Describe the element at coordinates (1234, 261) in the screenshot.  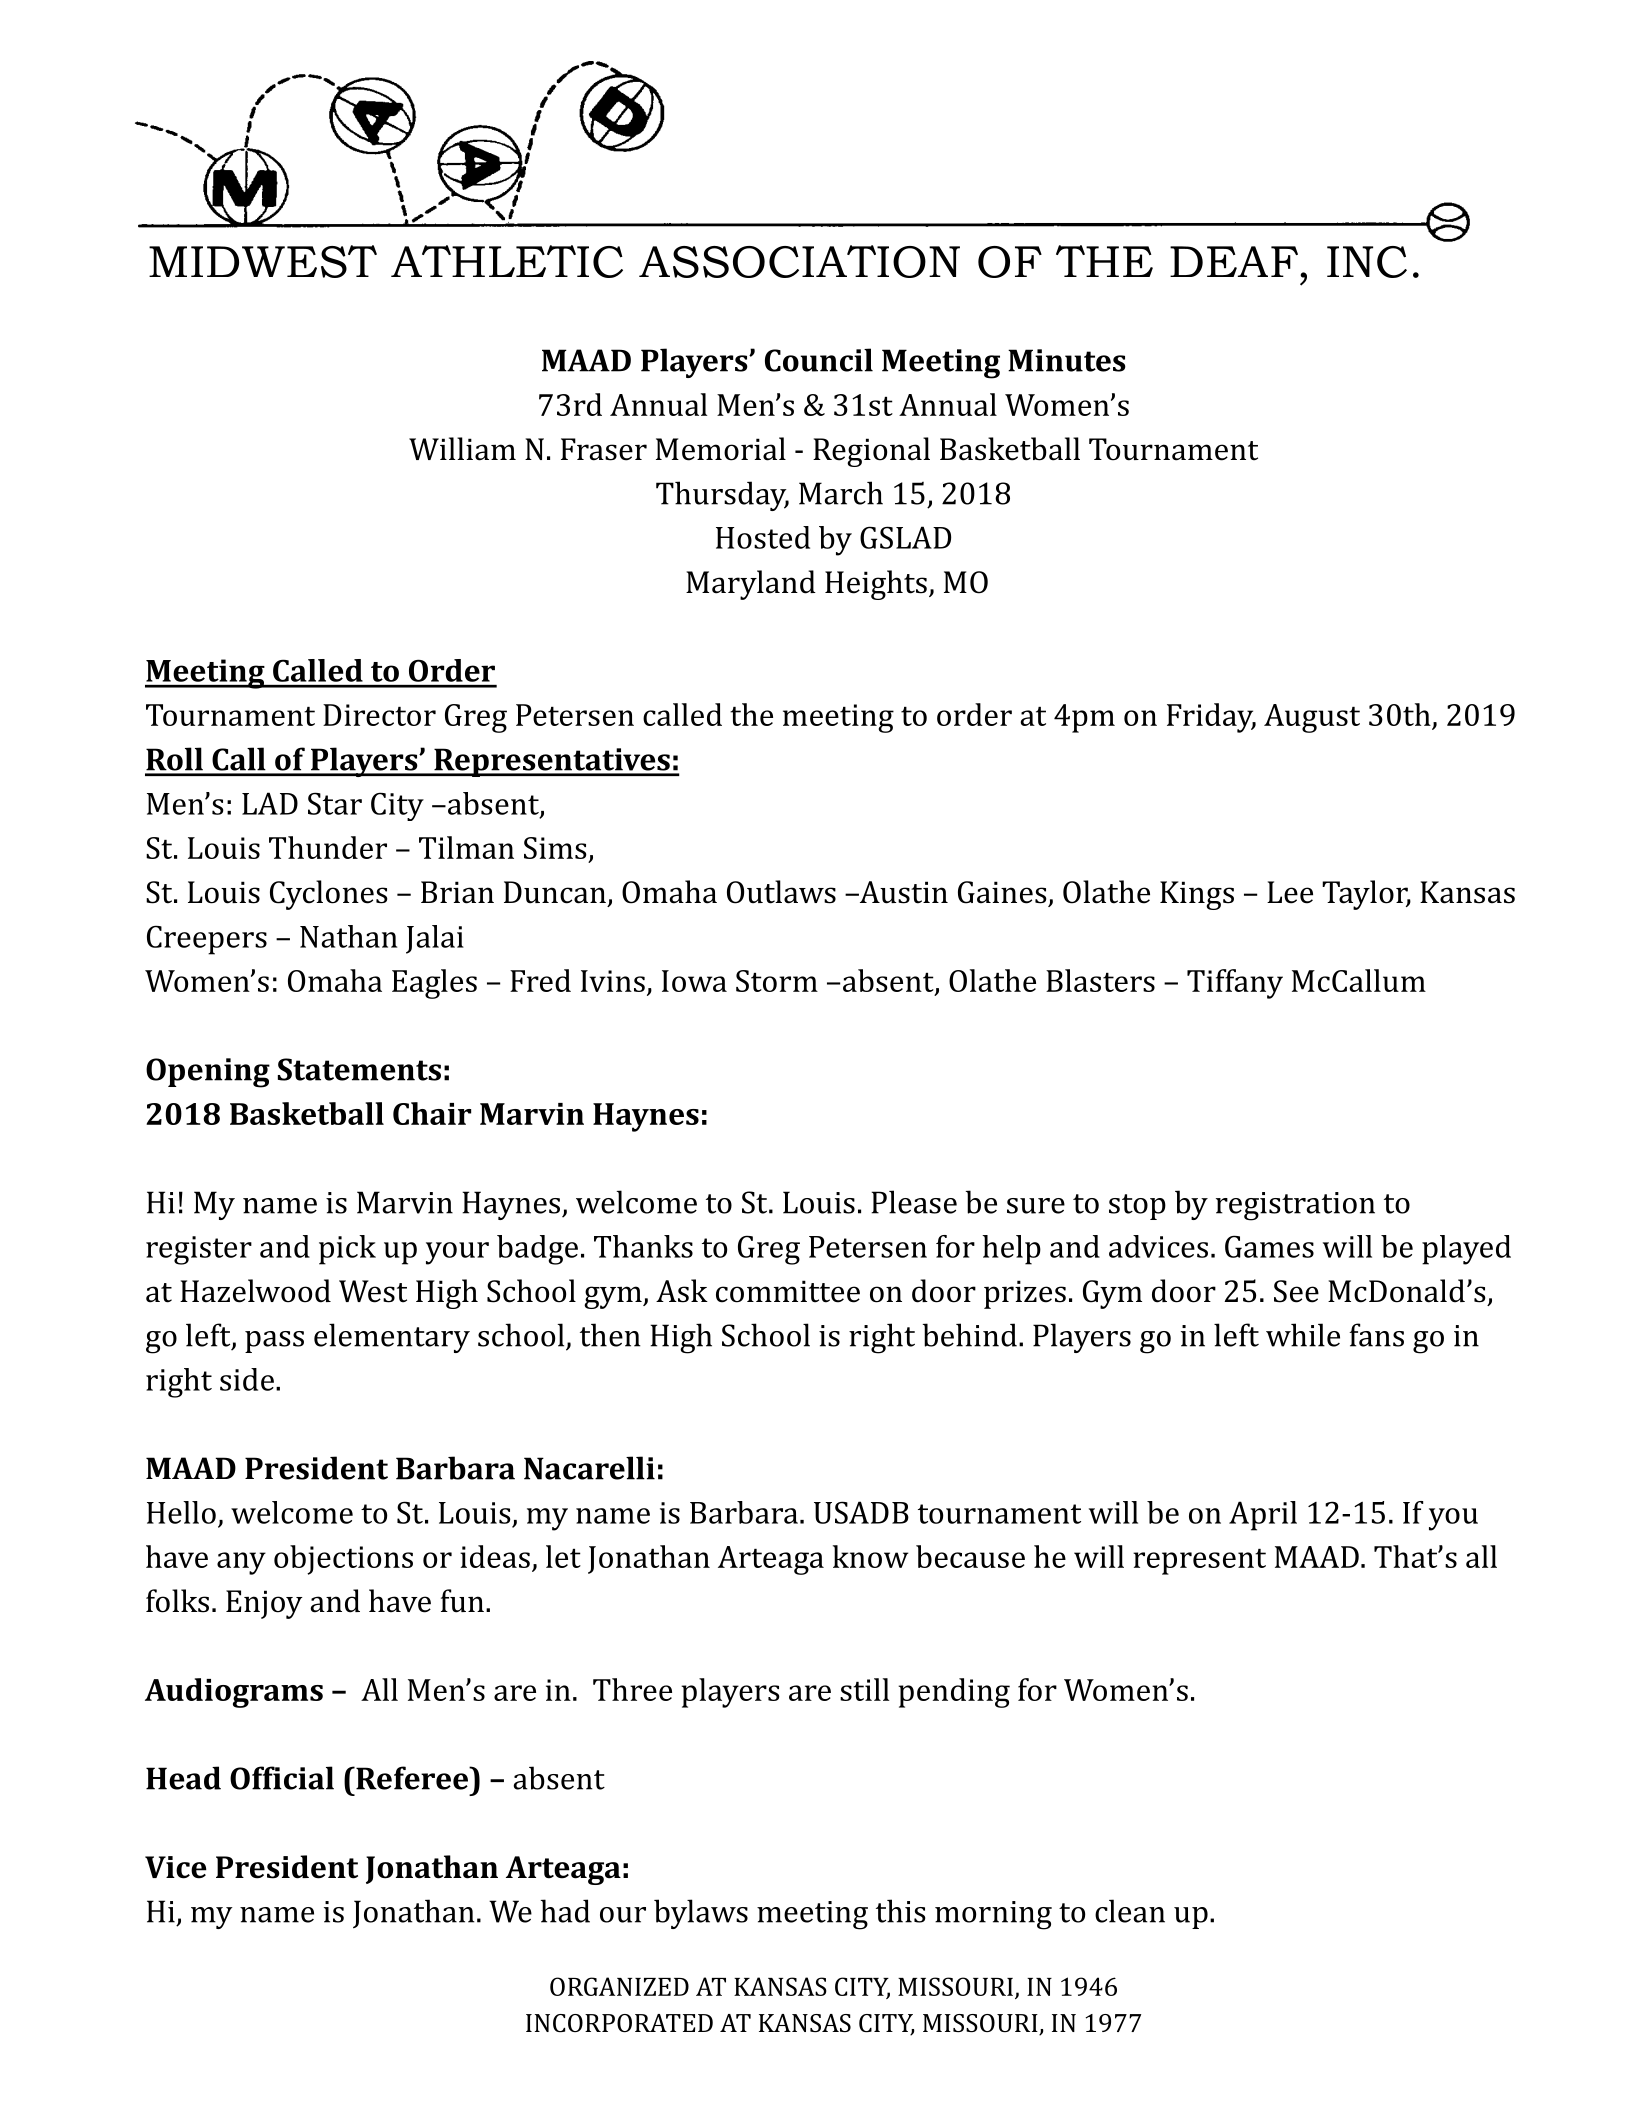
I see `DEAF` at that location.
